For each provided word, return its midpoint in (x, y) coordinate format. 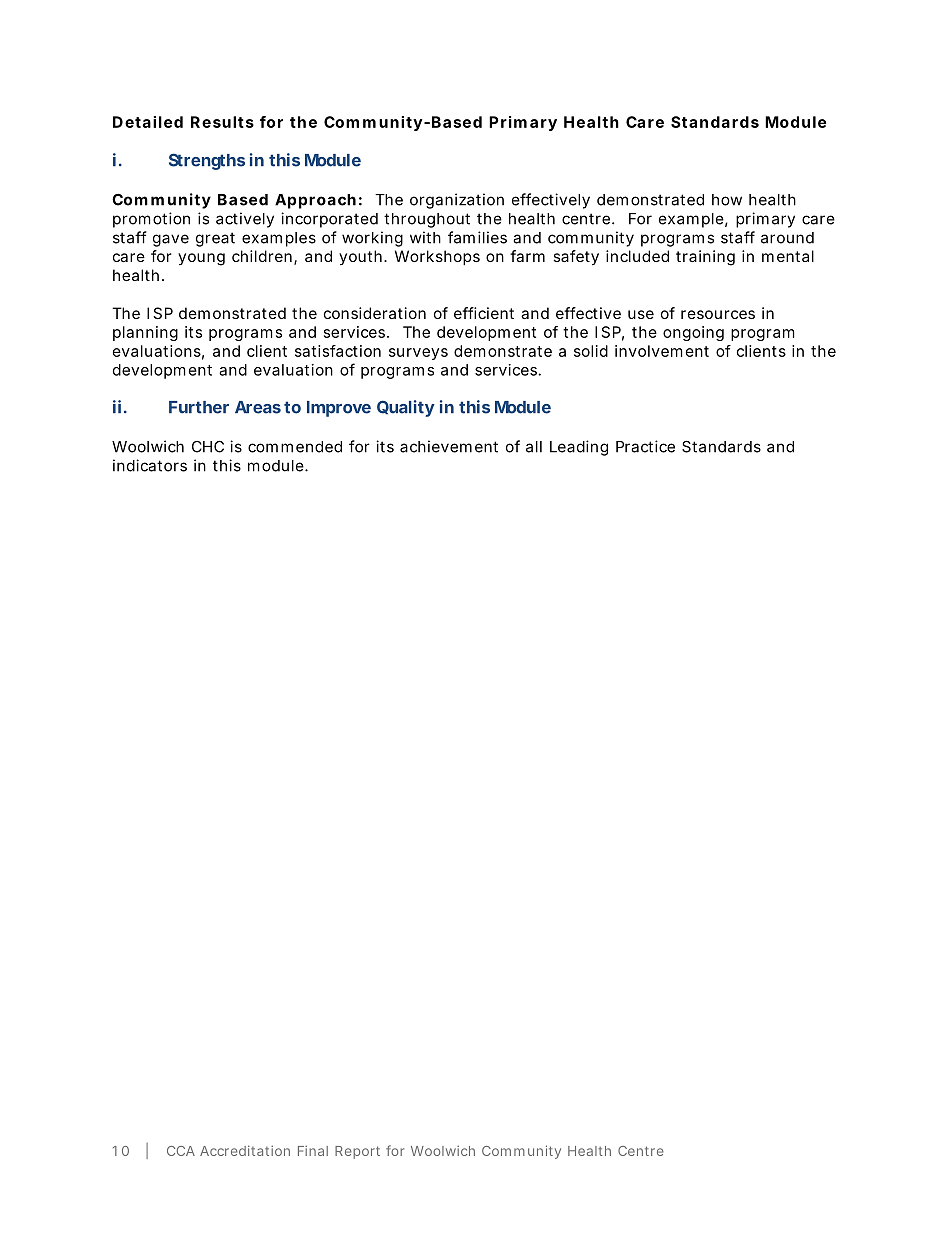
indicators (150, 465)
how (727, 200)
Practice (645, 446)
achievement (449, 446)
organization (457, 201)
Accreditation (245, 1150)
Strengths (207, 161)
